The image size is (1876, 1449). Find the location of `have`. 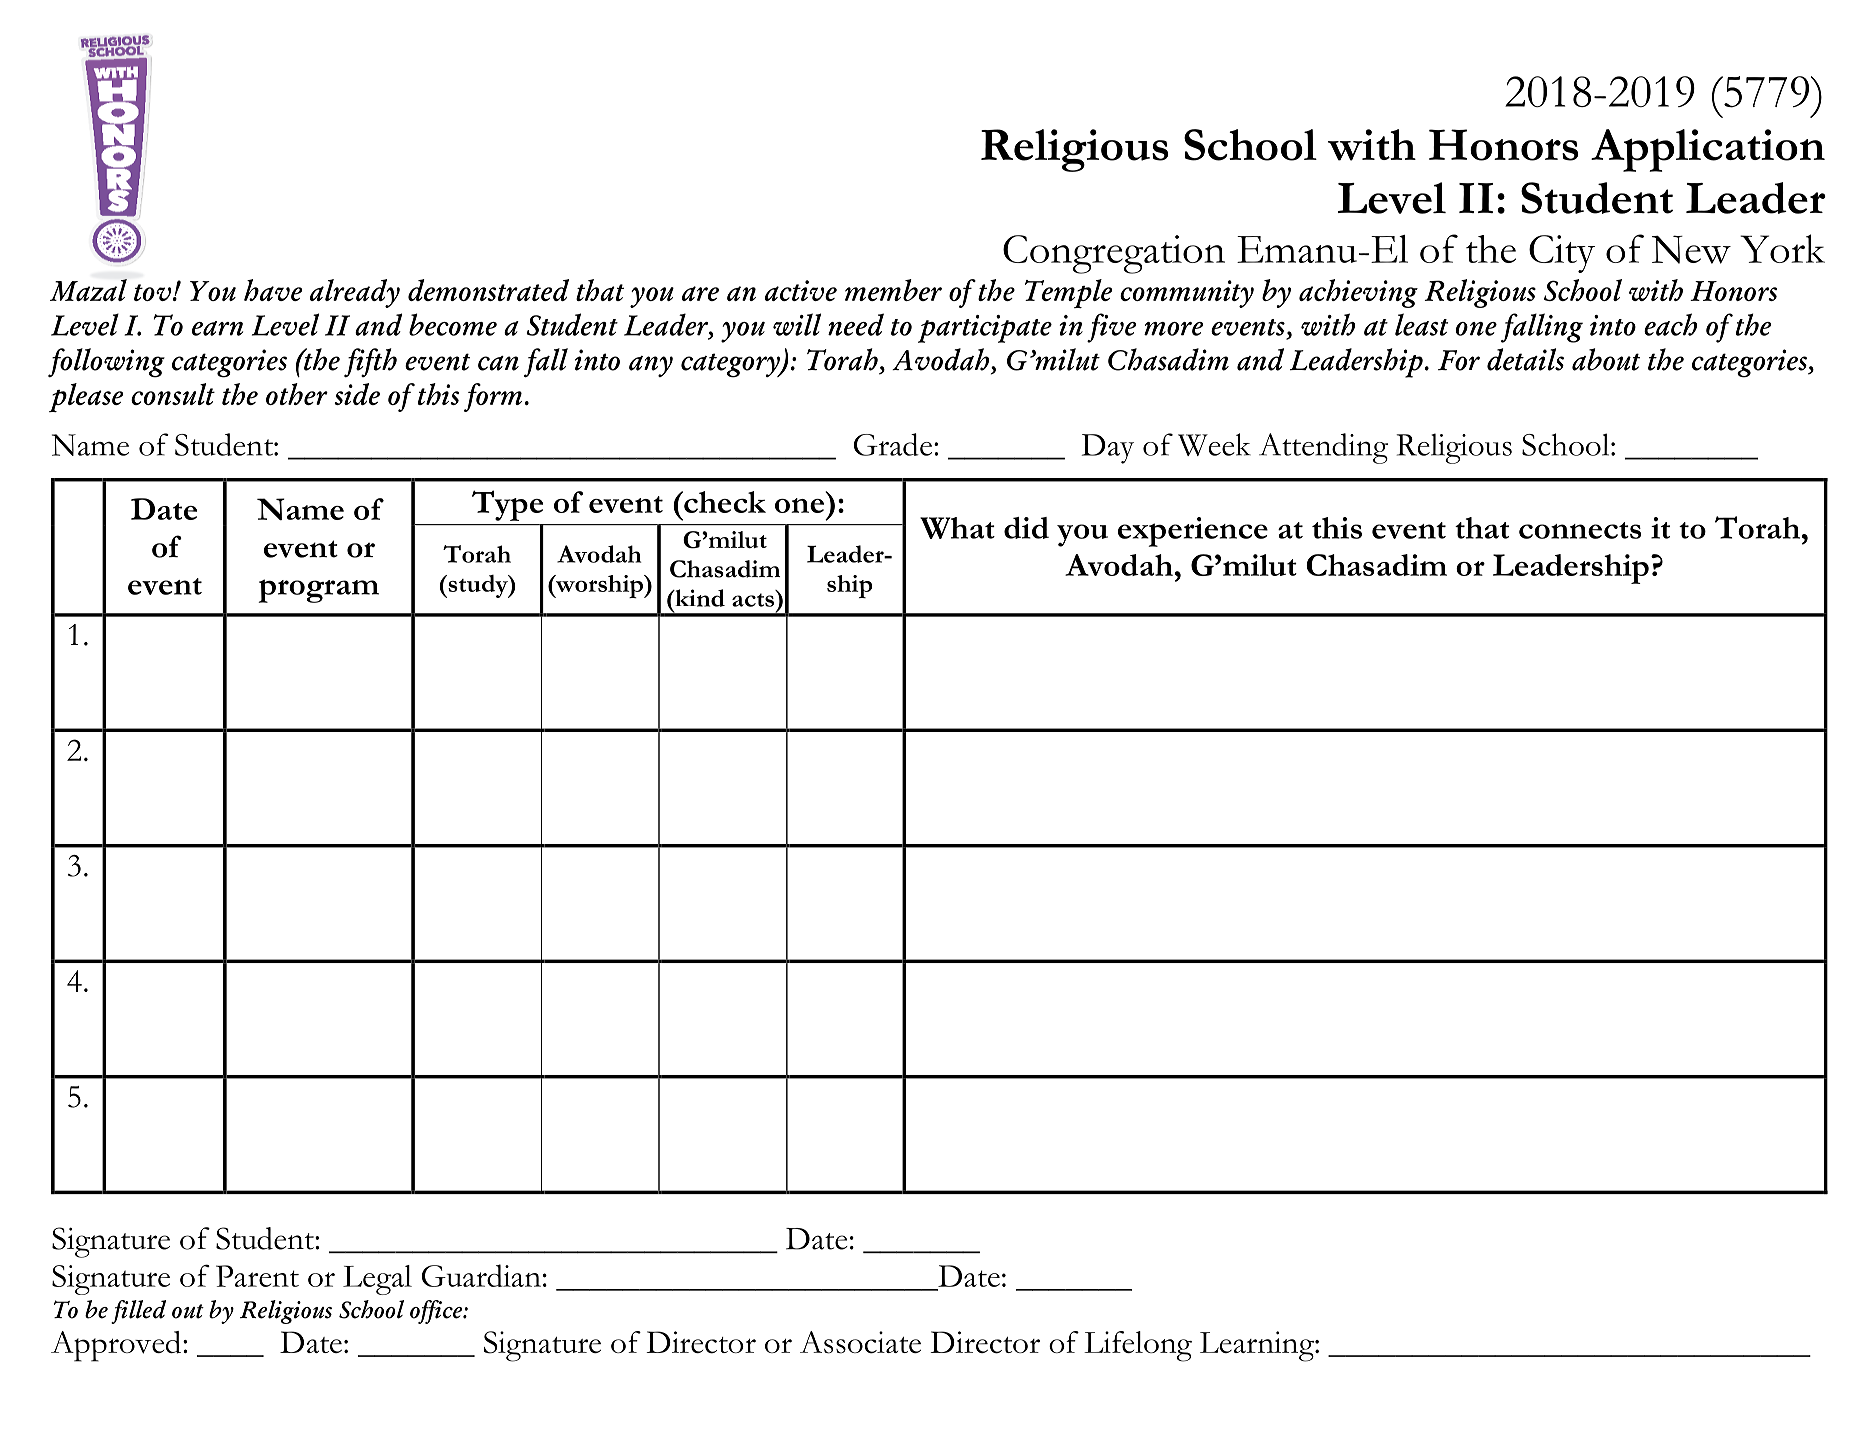

have is located at coordinates (273, 290).
